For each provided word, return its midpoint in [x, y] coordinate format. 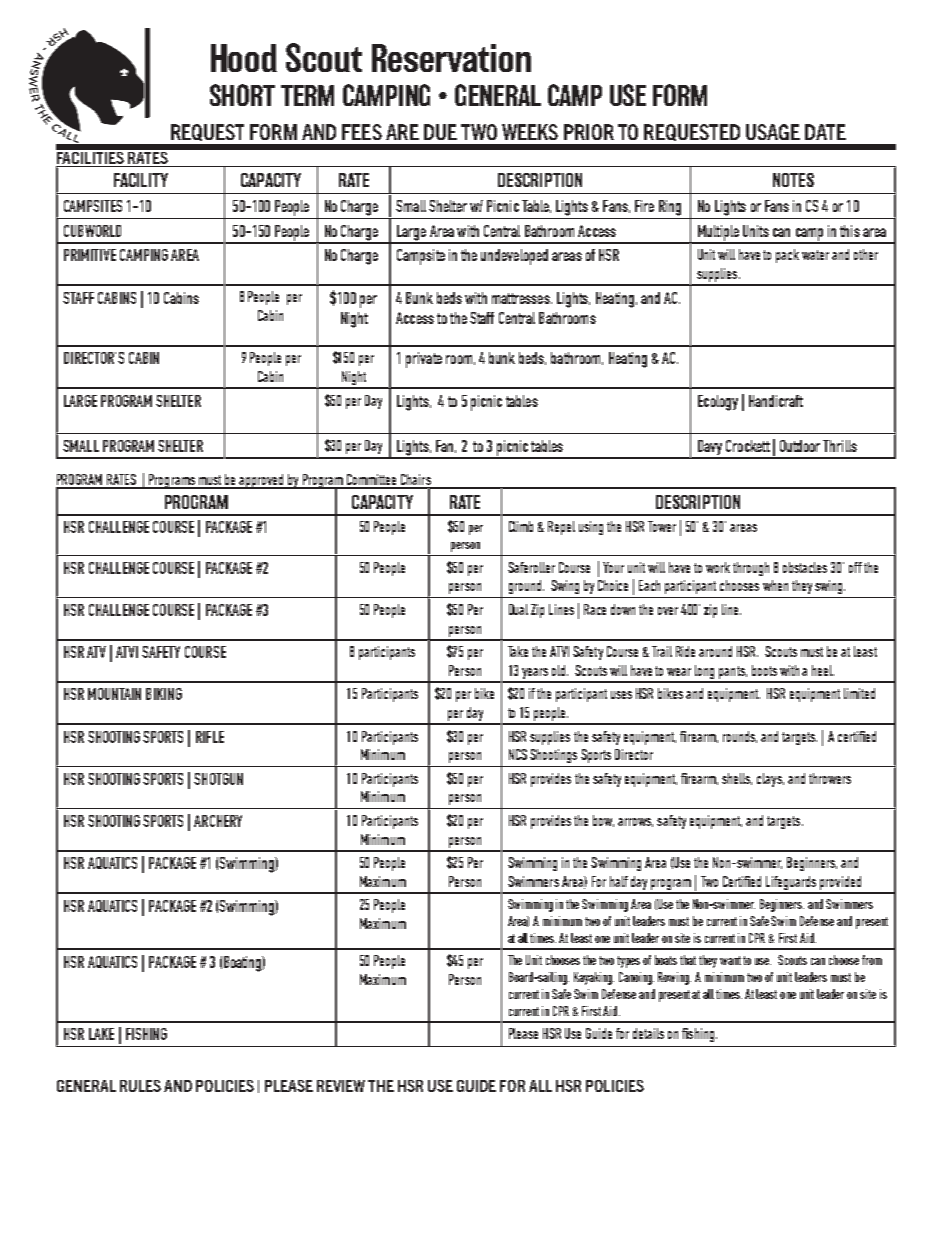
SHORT [242, 95]
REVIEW [341, 1086]
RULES [140, 1086]
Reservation [451, 58]
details [648, 1033]
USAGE [773, 132]
